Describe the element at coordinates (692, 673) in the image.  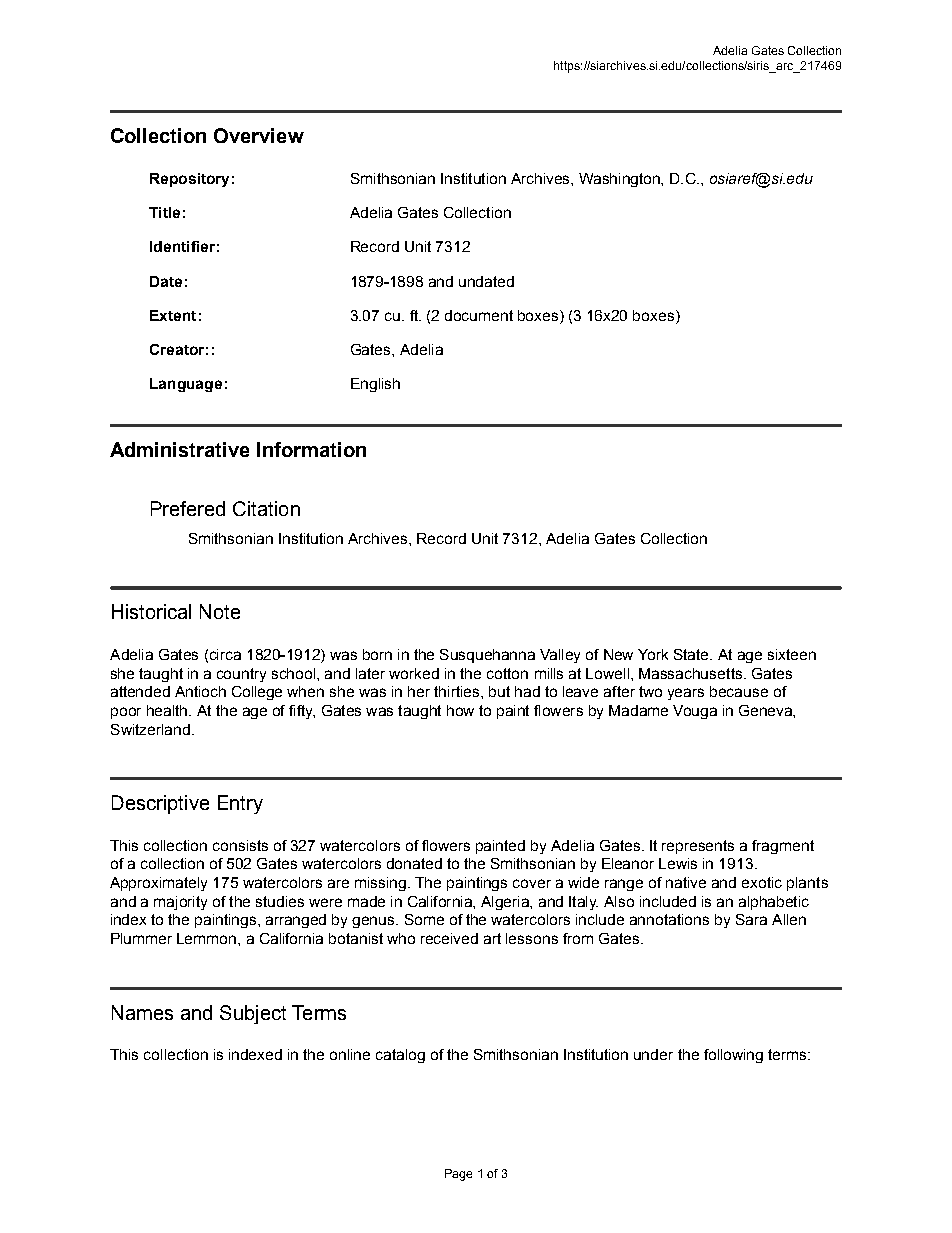
I see `Massachusetts` at that location.
